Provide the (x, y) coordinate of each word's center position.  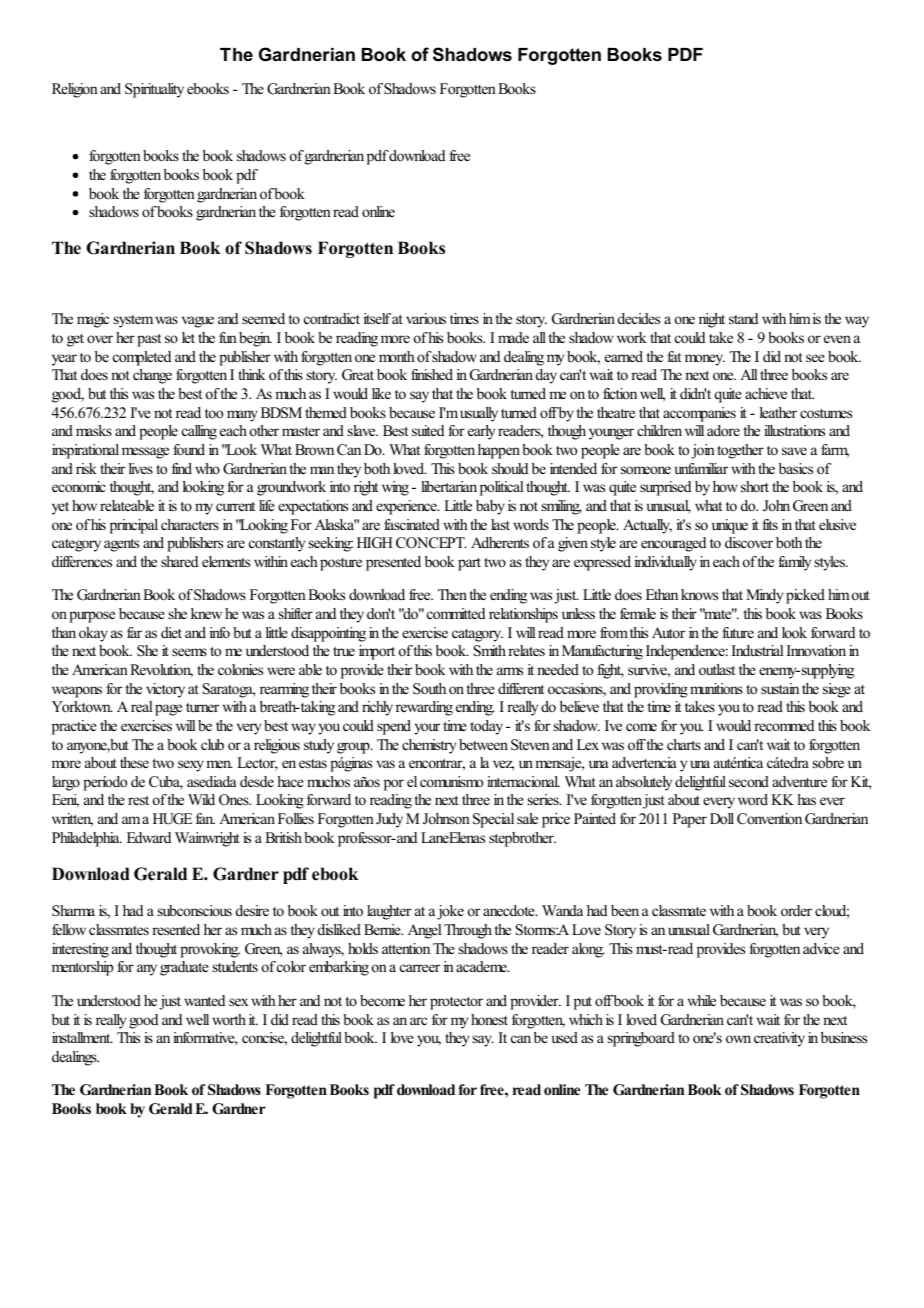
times (464, 318)
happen (499, 451)
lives (141, 468)
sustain (780, 688)
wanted (204, 1000)
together (740, 451)
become (382, 1000)
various (426, 318)
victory (165, 690)
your (427, 729)
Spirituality (154, 90)
